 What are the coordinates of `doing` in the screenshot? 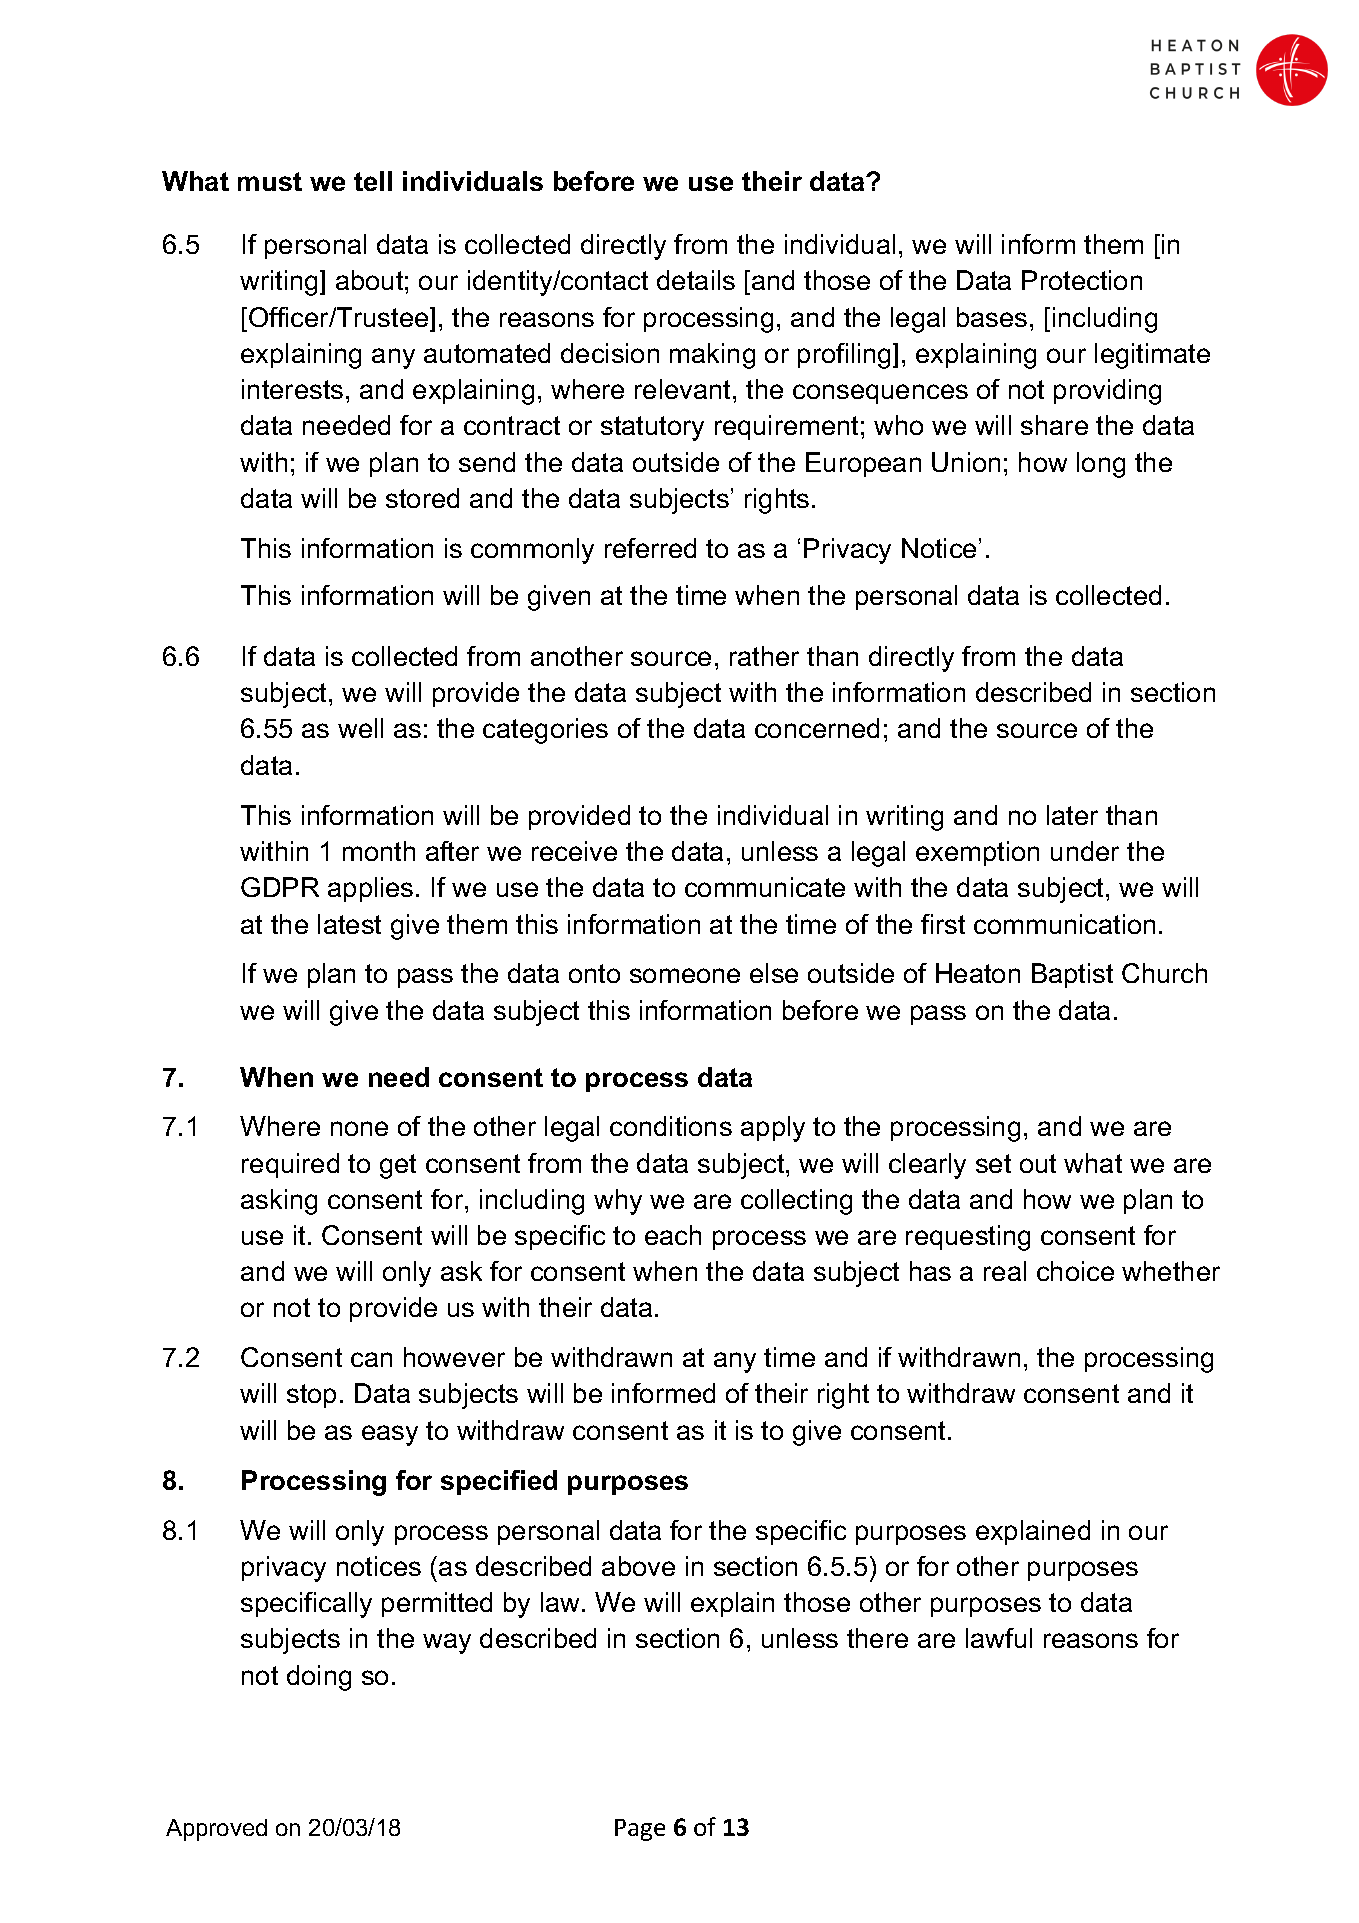 It's located at (319, 1678).
